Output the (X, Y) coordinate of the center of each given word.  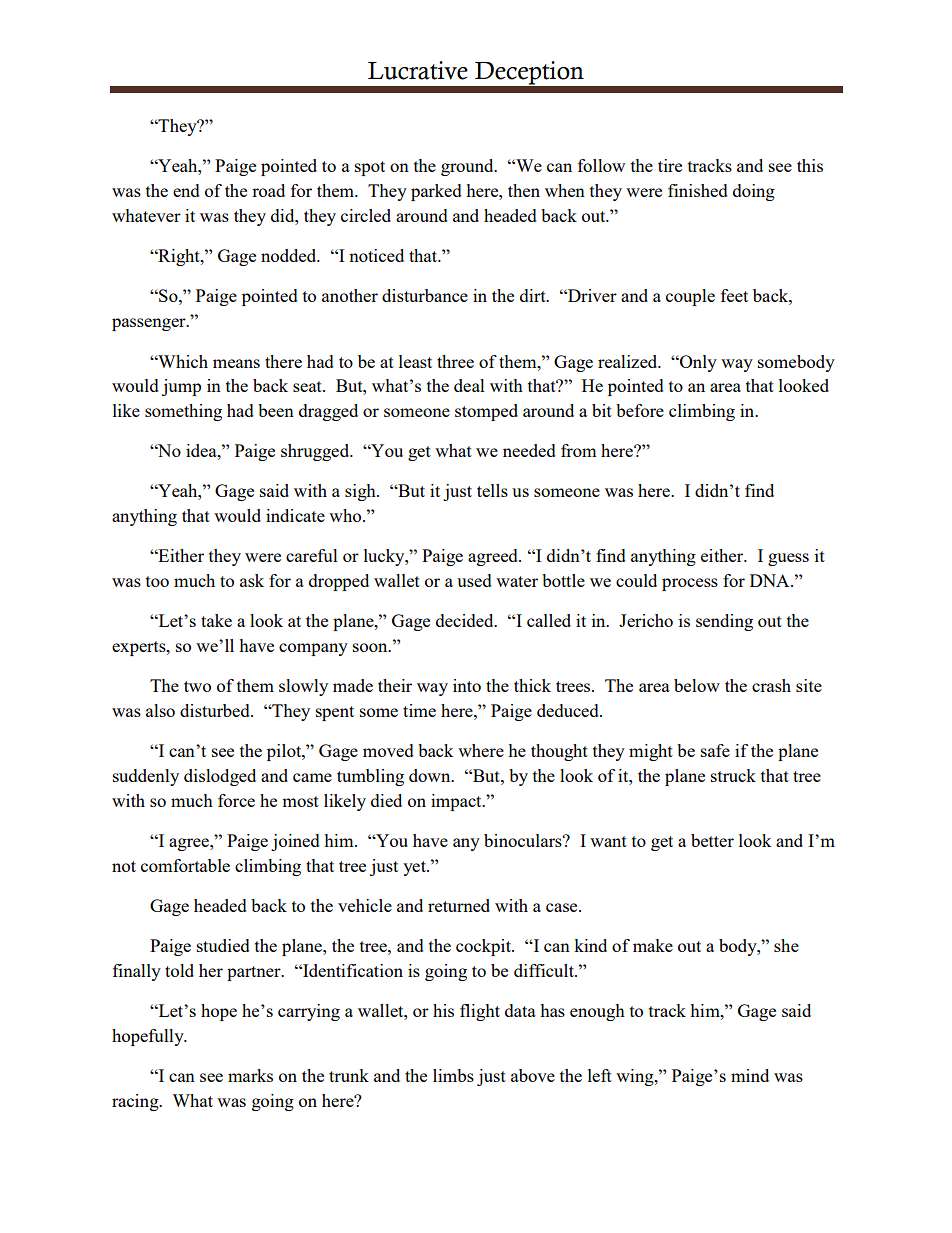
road (268, 190)
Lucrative (418, 70)
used (474, 580)
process (690, 584)
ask (252, 580)
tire (670, 165)
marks (250, 1075)
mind (750, 1075)
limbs (453, 1075)
